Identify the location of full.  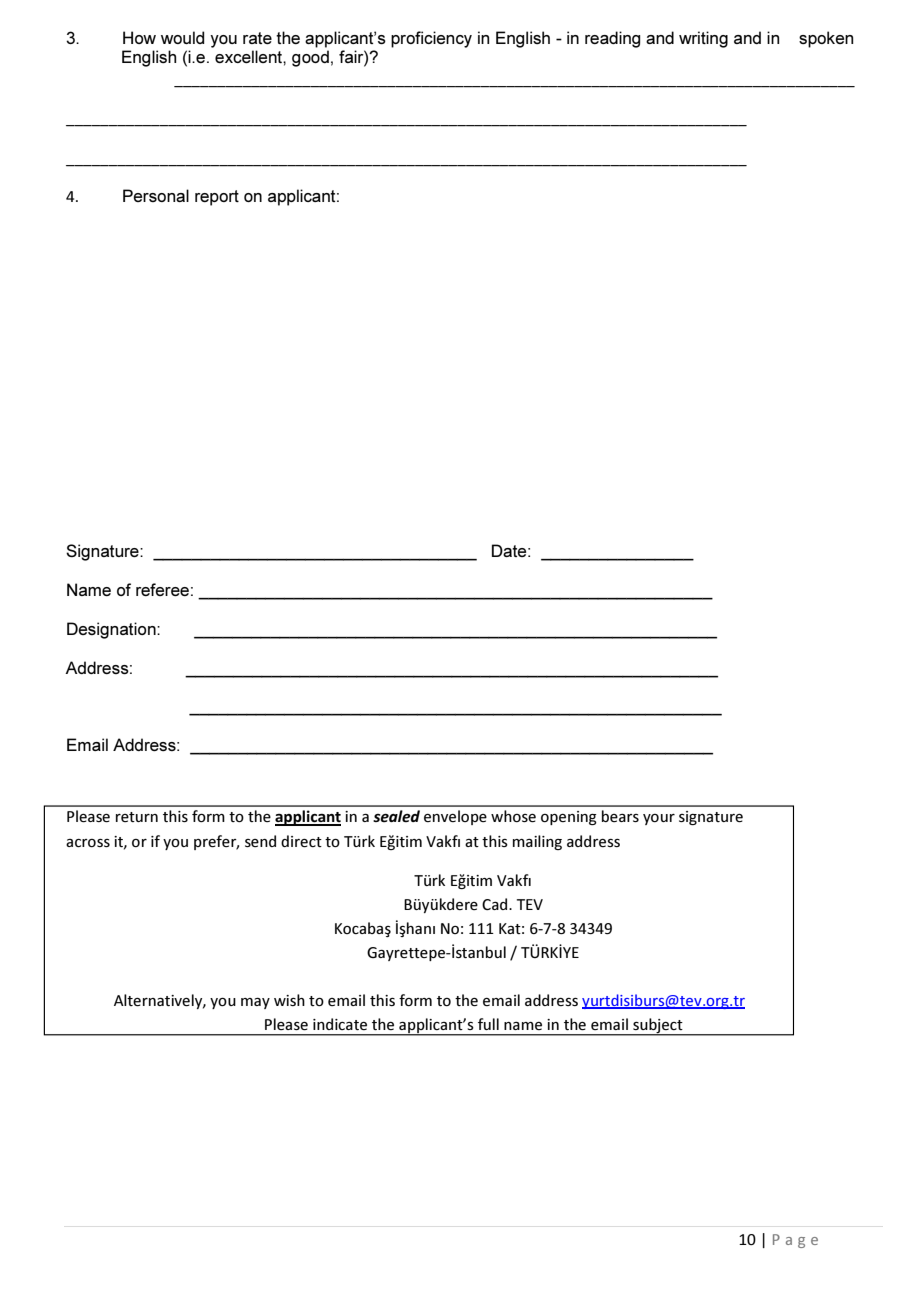
(488, 1024).
